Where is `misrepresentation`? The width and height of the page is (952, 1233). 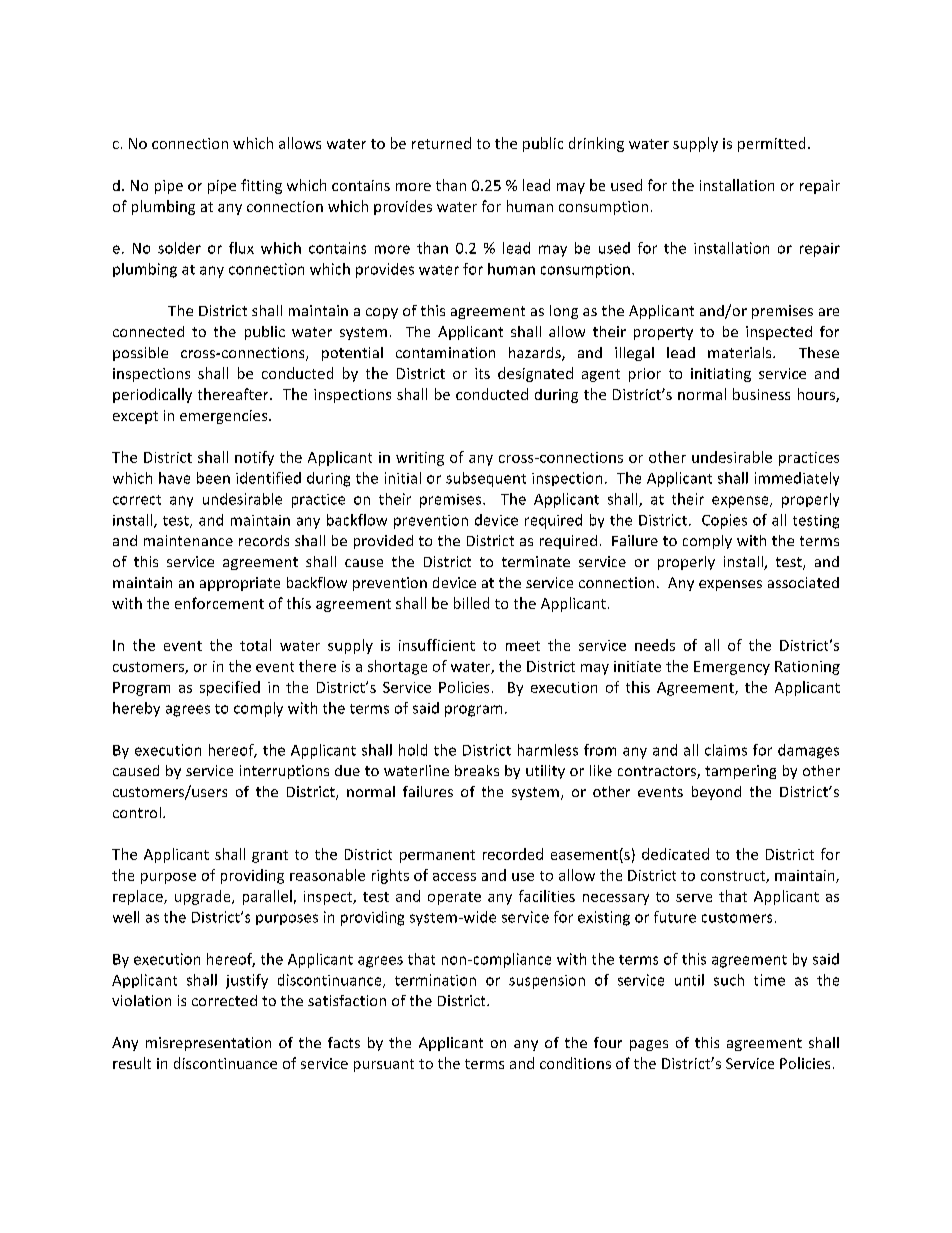
misrepresentation is located at coordinates (208, 1044).
